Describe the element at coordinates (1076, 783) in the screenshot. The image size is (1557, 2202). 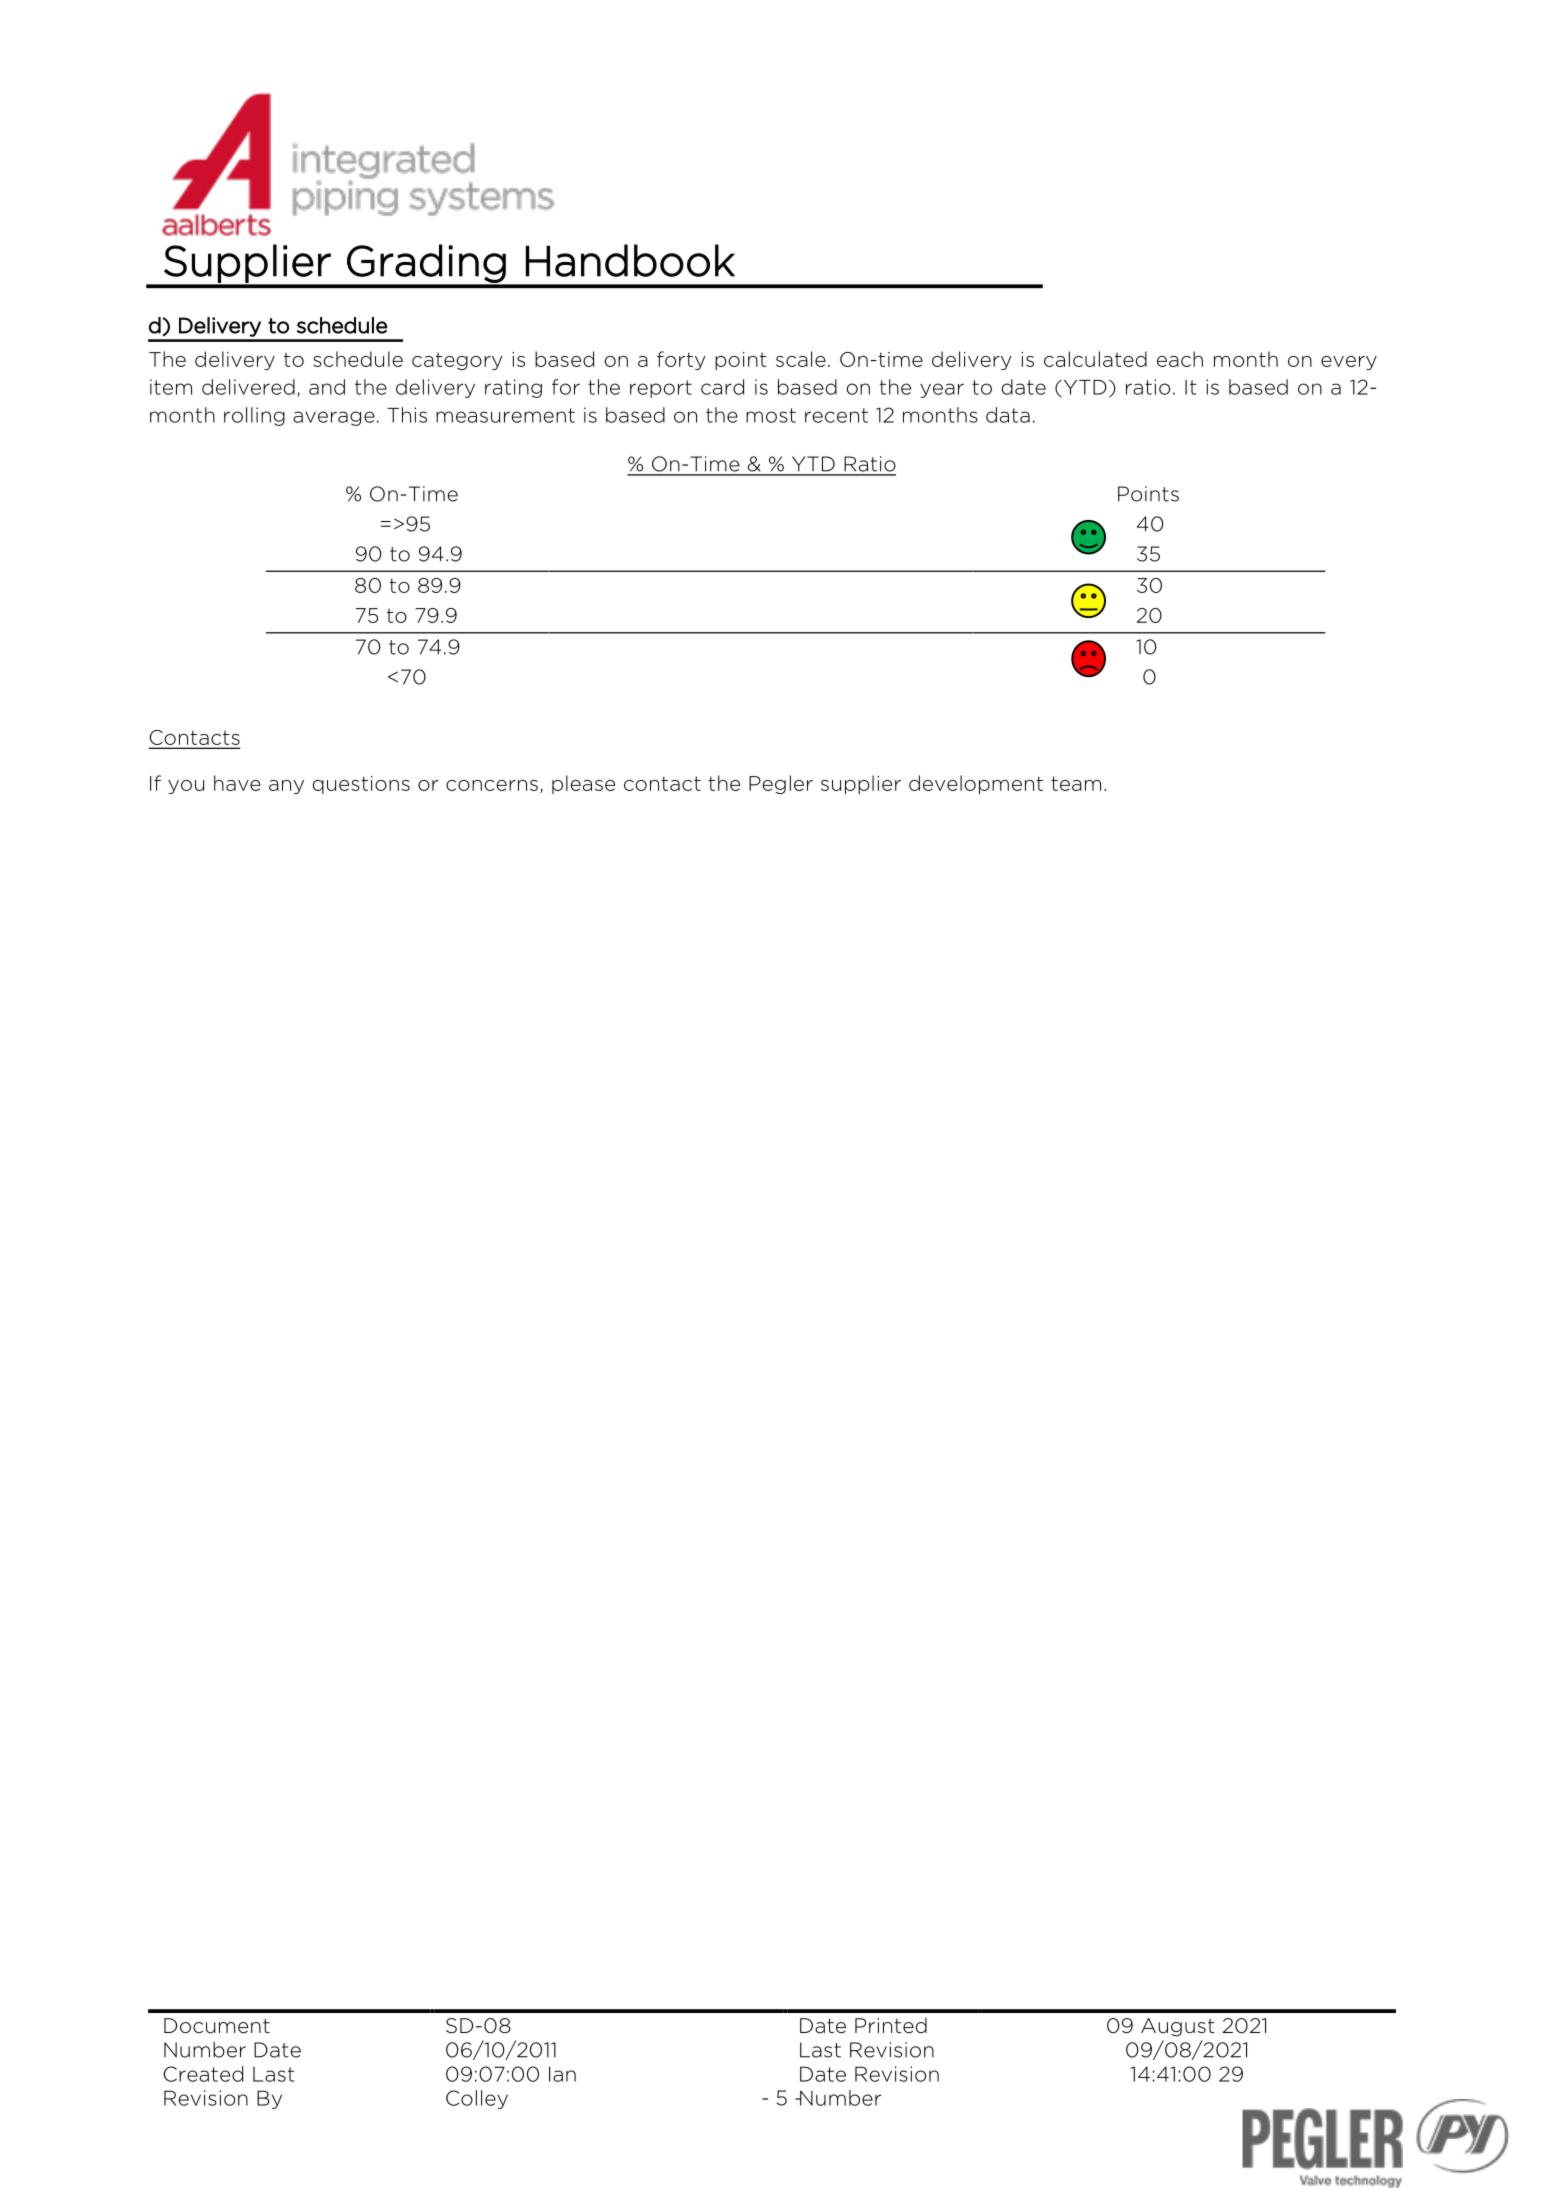
I see `team` at that location.
